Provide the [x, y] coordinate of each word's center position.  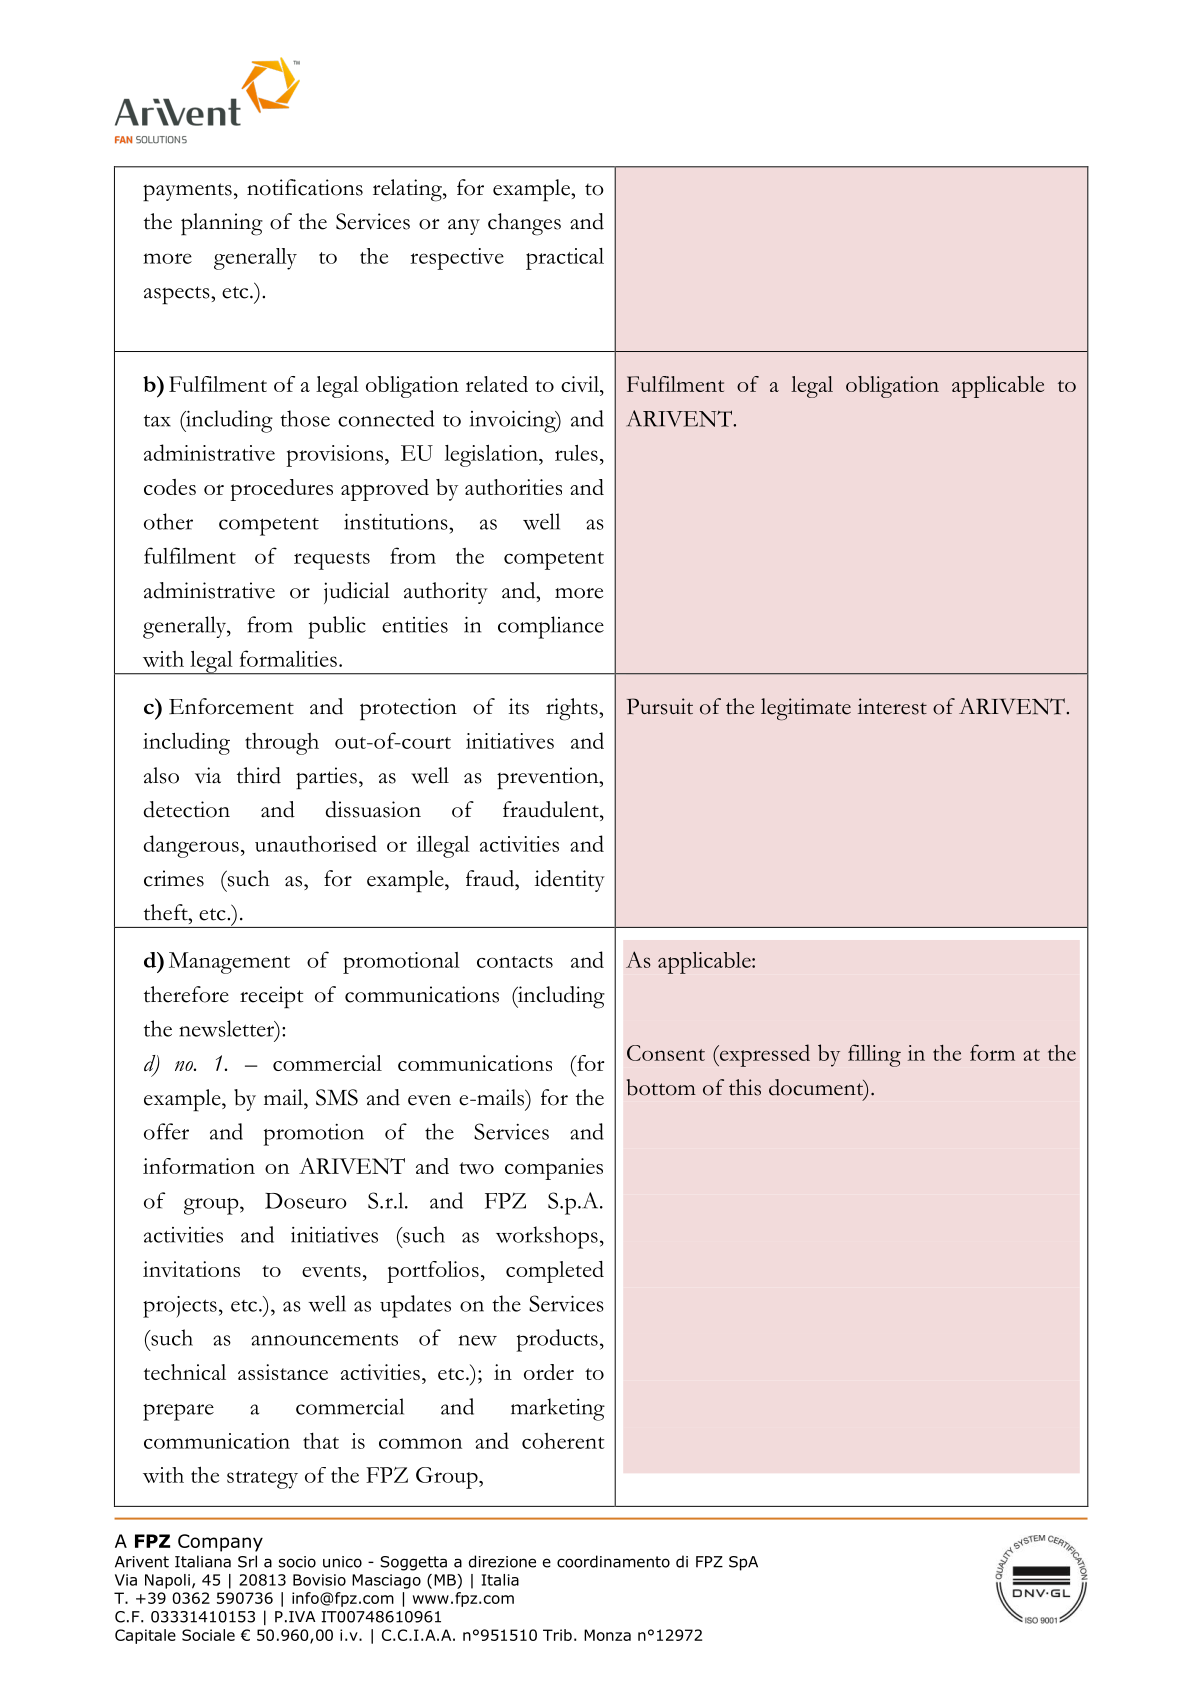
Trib [557, 1635]
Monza [607, 1635]
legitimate [806, 709]
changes [524, 224]
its [519, 706]
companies [554, 1169]
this [745, 1087]
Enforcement [231, 706]
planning [222, 224]
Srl [247, 1561]
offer [166, 1131]
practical [565, 259]
